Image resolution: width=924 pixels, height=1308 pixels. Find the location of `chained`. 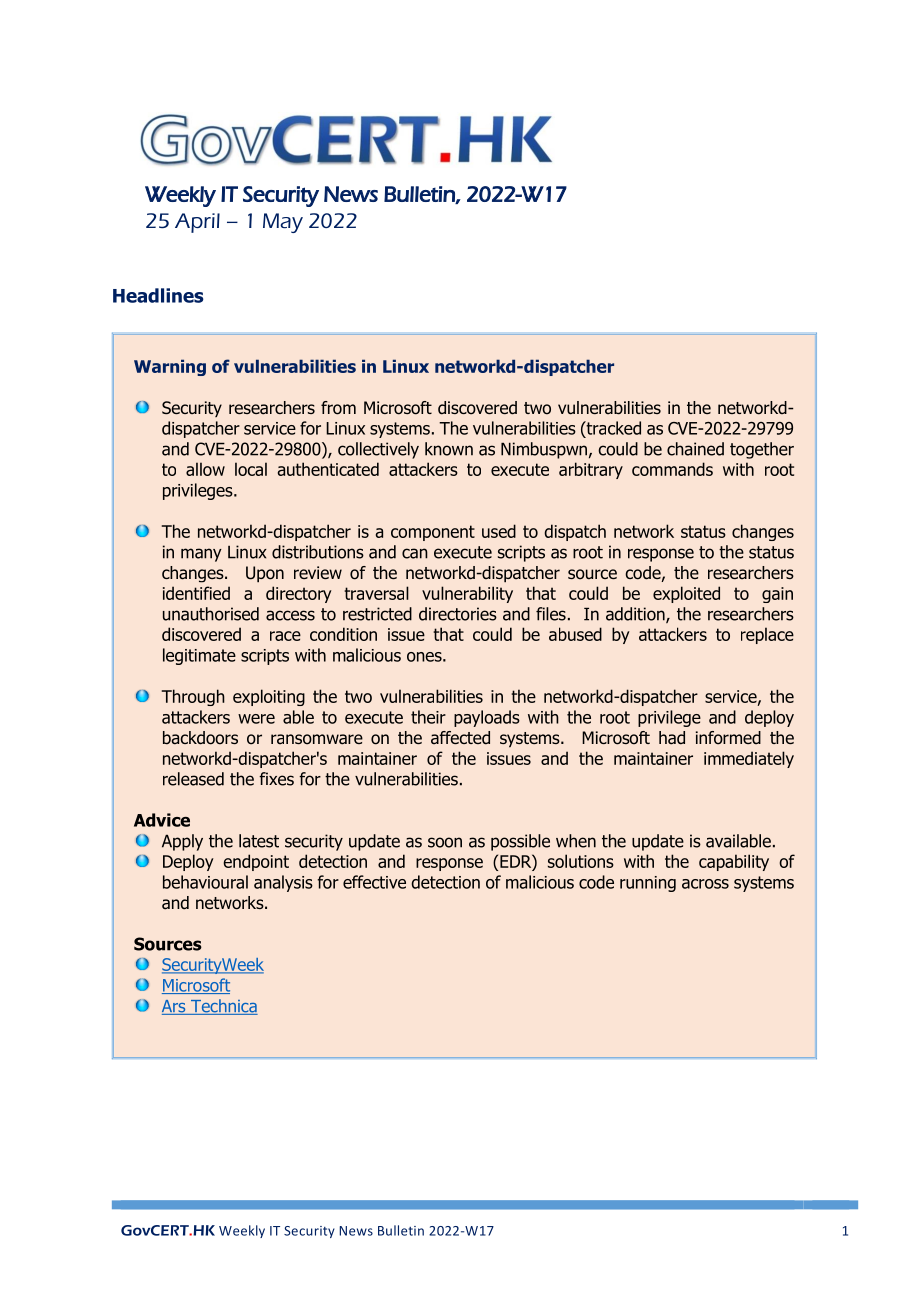

chained is located at coordinates (695, 449).
